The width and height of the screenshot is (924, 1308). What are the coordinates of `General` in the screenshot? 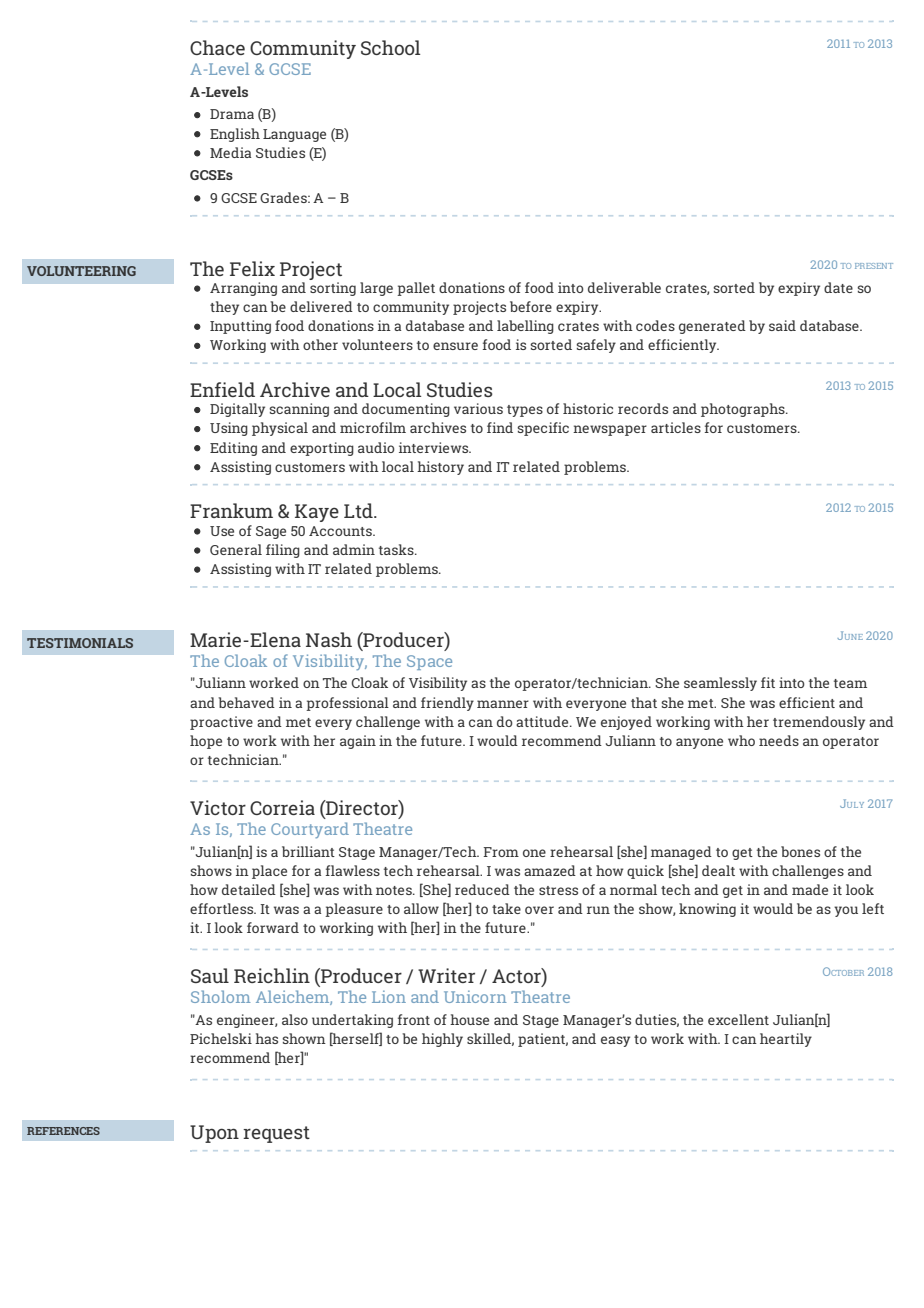 It's located at (236, 549).
